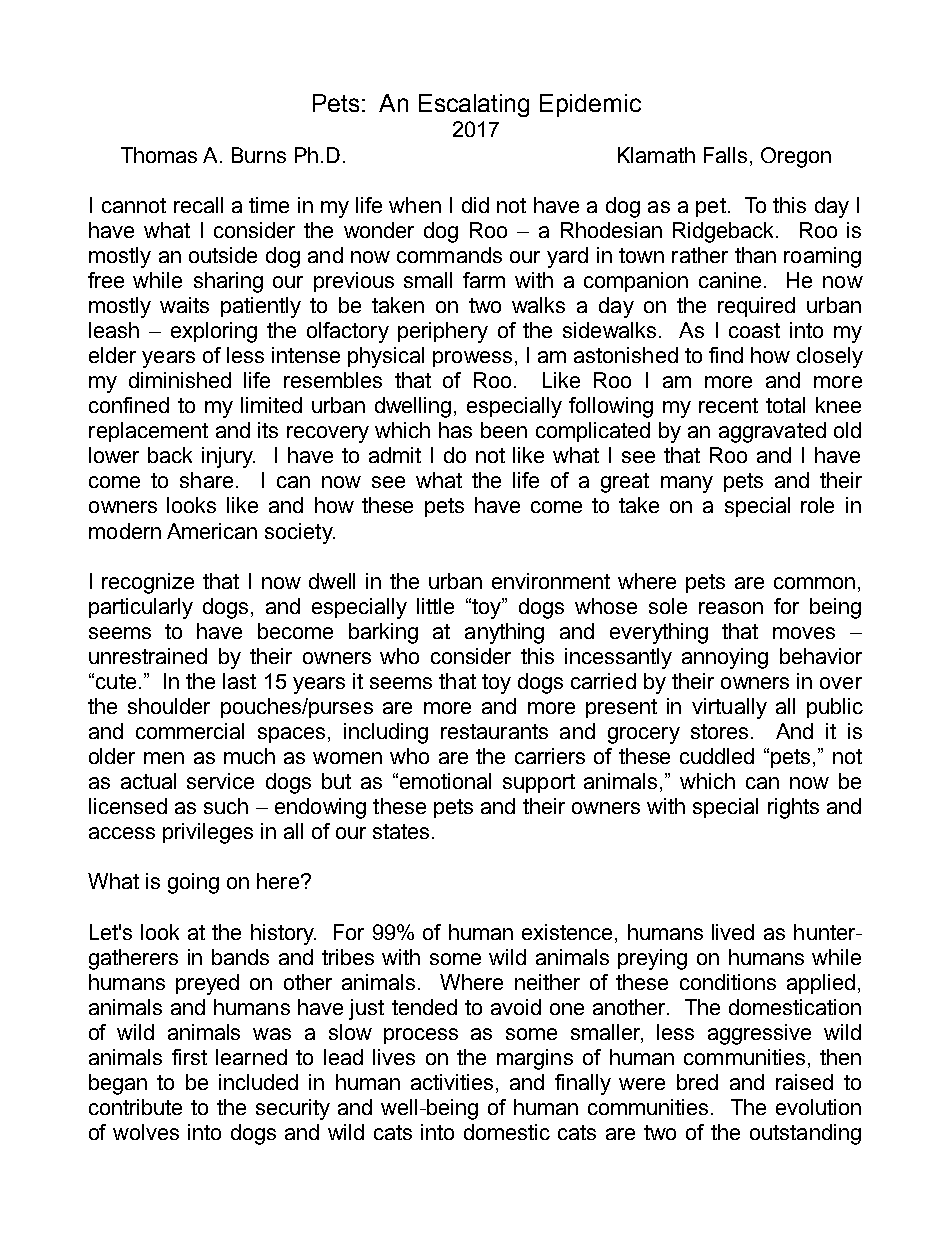 This screenshot has width=952, height=1233. Describe the element at coordinates (772, 432) in the screenshot. I see `aggravated` at that location.
